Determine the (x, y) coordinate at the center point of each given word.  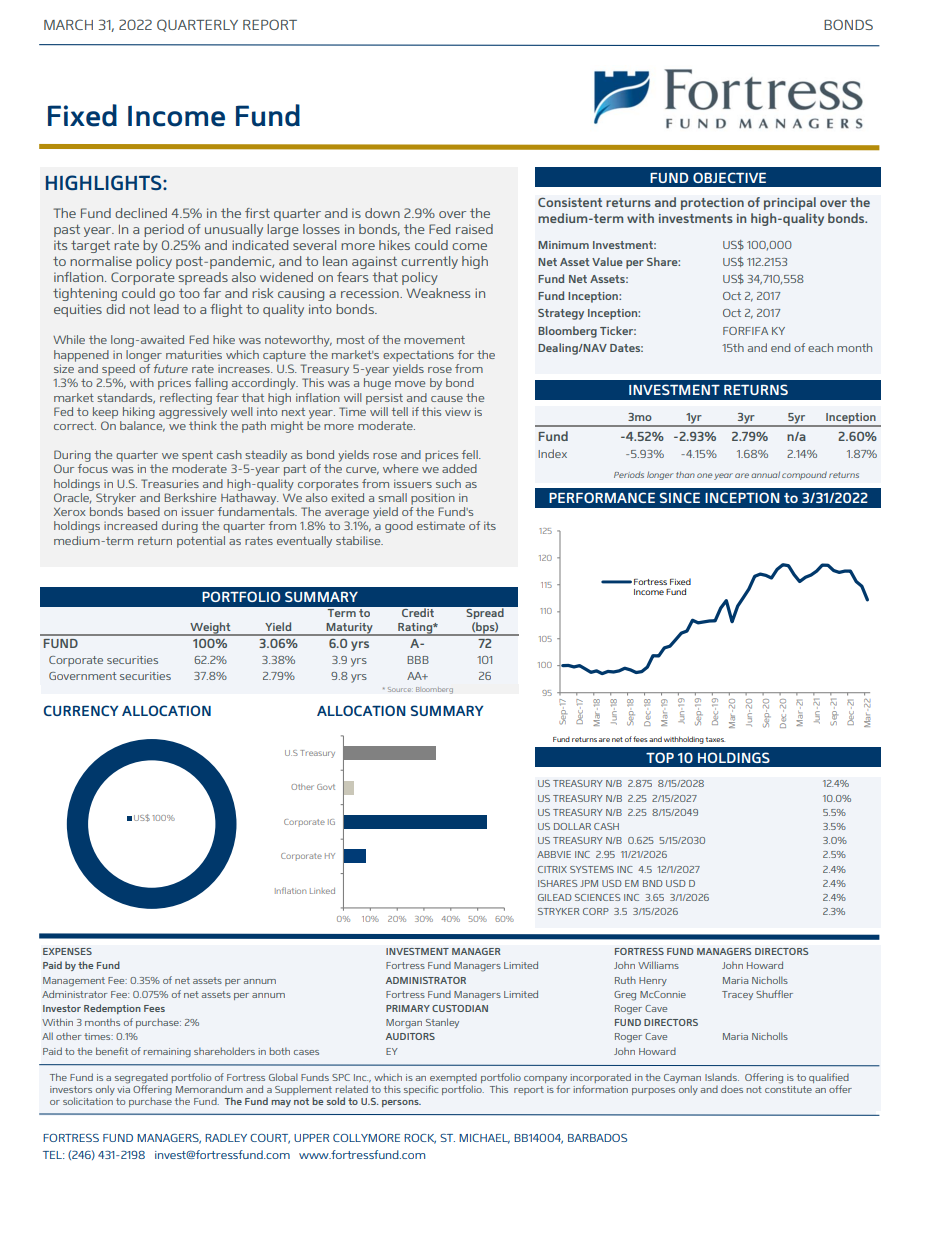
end (780, 347)
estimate (441, 525)
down (382, 213)
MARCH (68, 24)
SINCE (679, 497)
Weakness (438, 293)
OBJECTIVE (729, 177)
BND (653, 883)
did (115, 309)
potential (201, 542)
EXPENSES (67, 951)
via (123, 1088)
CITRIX (552, 869)
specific (421, 1090)
